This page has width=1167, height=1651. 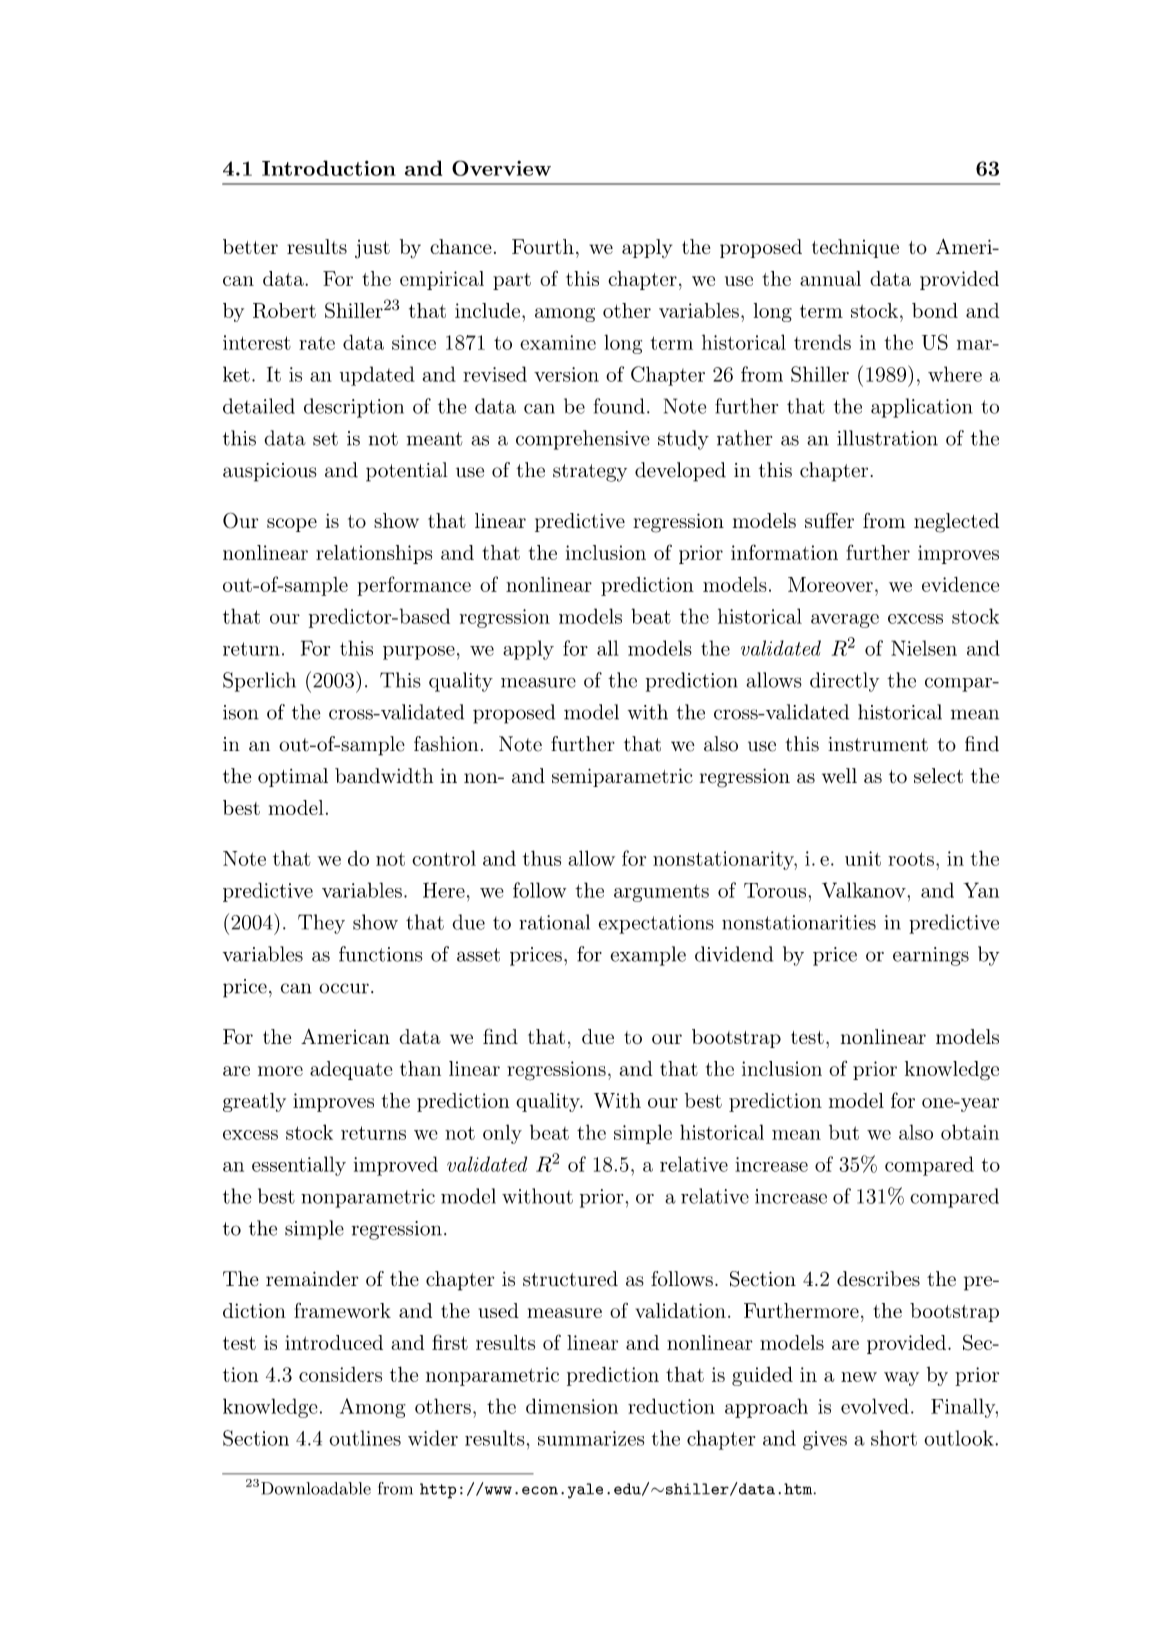 I want to click on dimension, so click(x=572, y=1406).
